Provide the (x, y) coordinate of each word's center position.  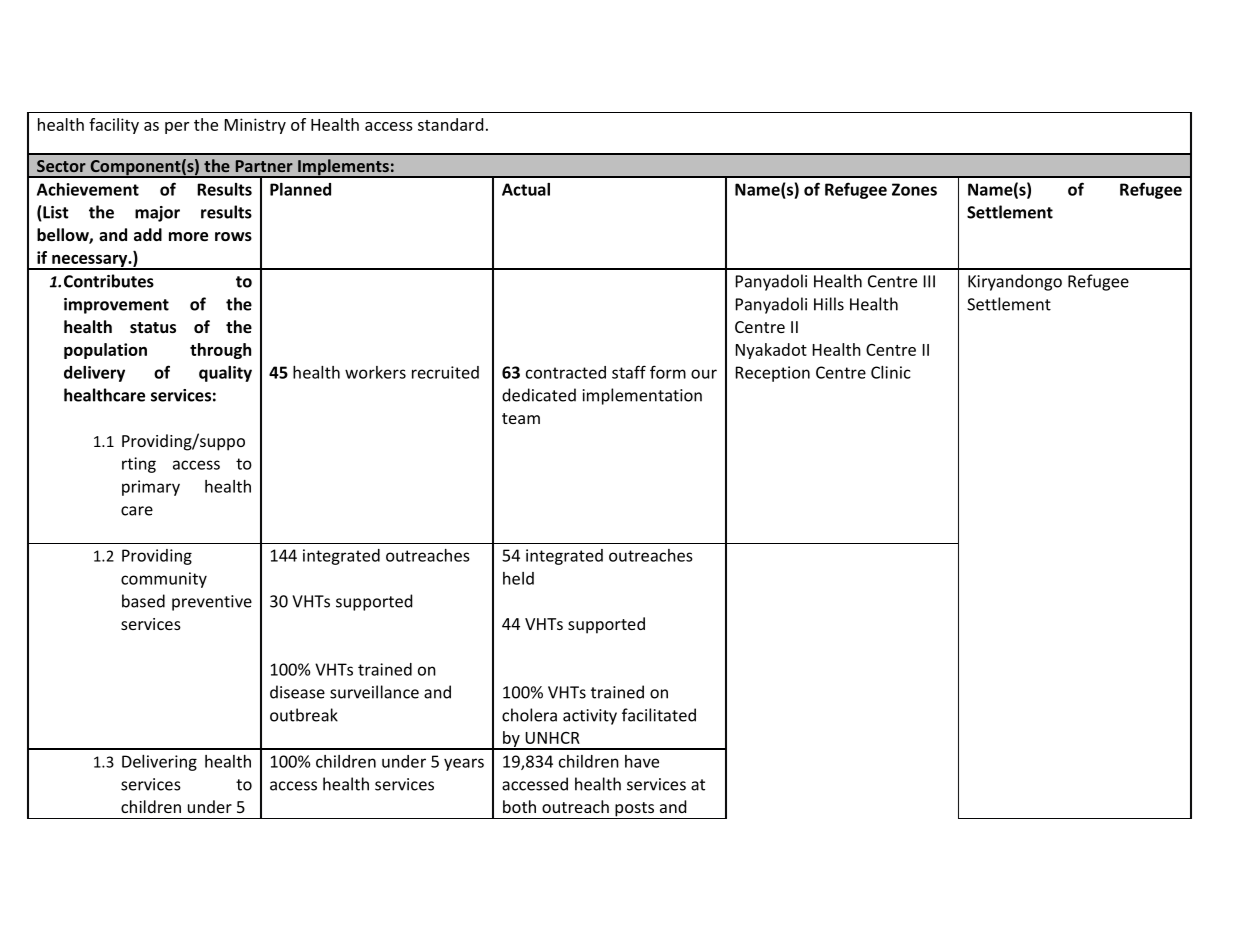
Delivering (159, 763)
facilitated (659, 715)
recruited (445, 372)
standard (450, 124)
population (105, 351)
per (177, 128)
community (164, 580)
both (519, 806)
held (518, 578)
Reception (773, 374)
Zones (914, 189)
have (642, 761)
